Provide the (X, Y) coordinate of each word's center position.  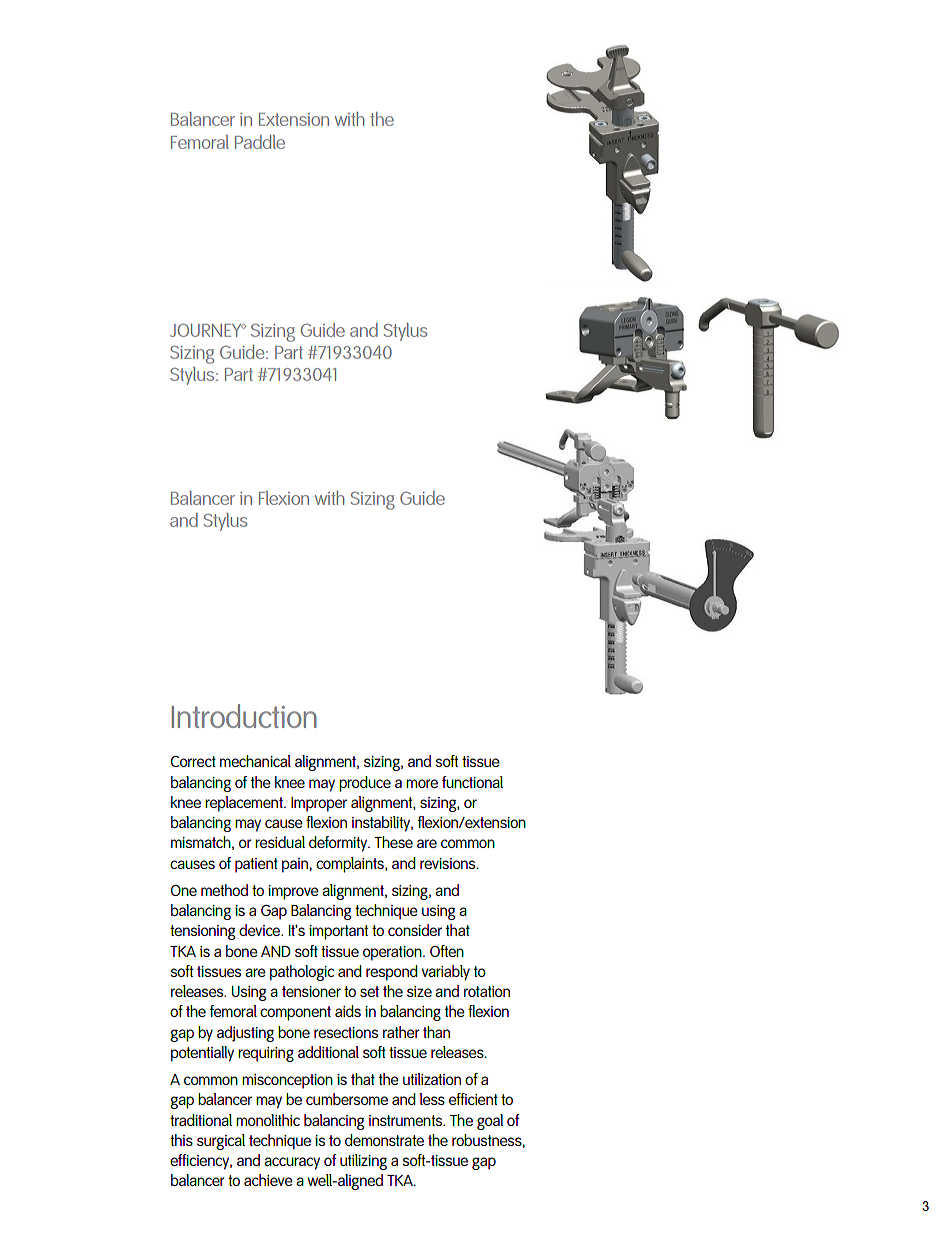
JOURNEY (207, 330)
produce (365, 784)
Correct (193, 761)
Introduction (244, 716)
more (422, 783)
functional (472, 782)
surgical (221, 1142)
